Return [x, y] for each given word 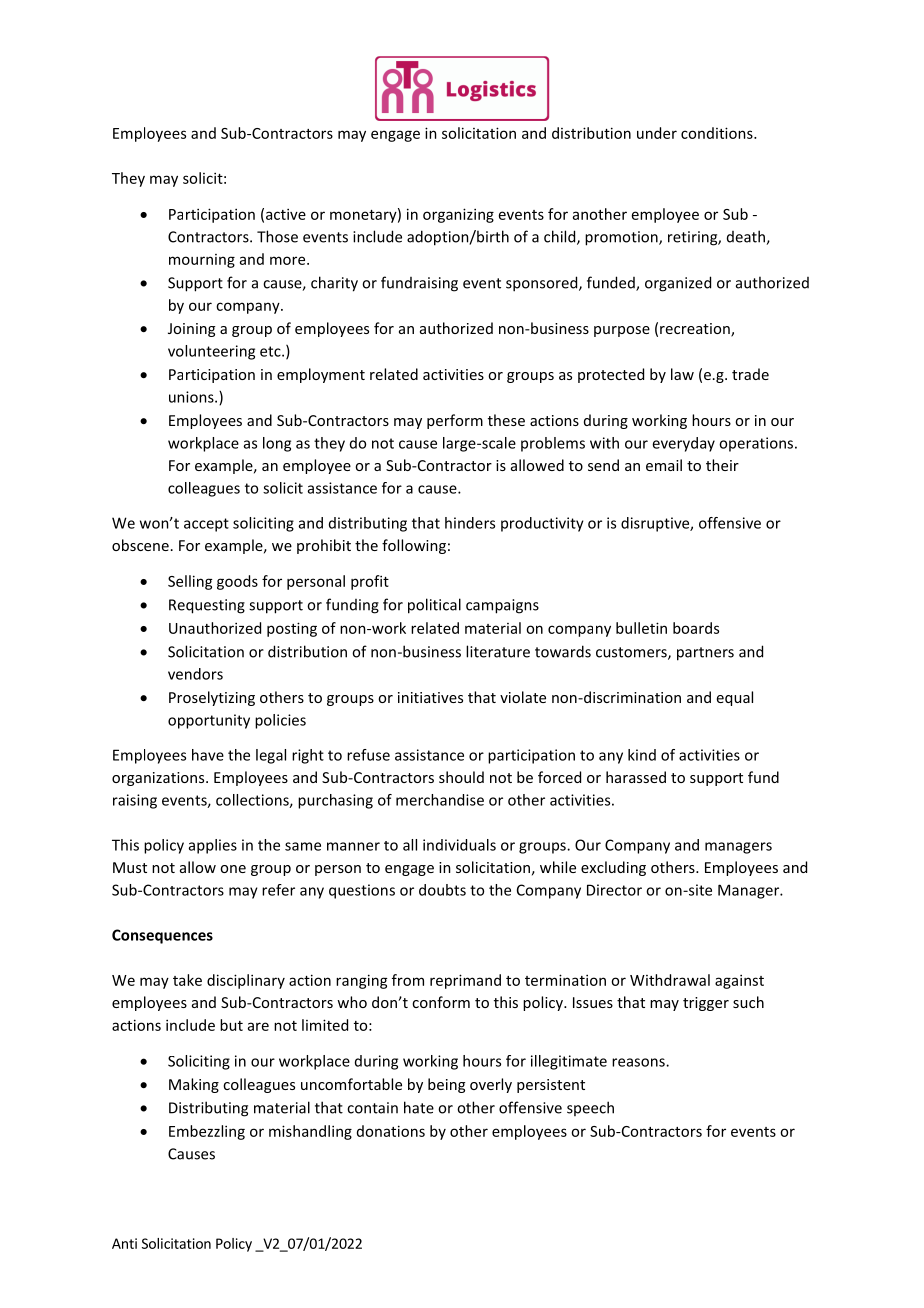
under [657, 133]
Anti [124, 1243]
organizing [458, 215]
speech [590, 1108]
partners [705, 654]
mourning [202, 261]
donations [391, 1131]
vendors [195, 674]
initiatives [430, 697]
